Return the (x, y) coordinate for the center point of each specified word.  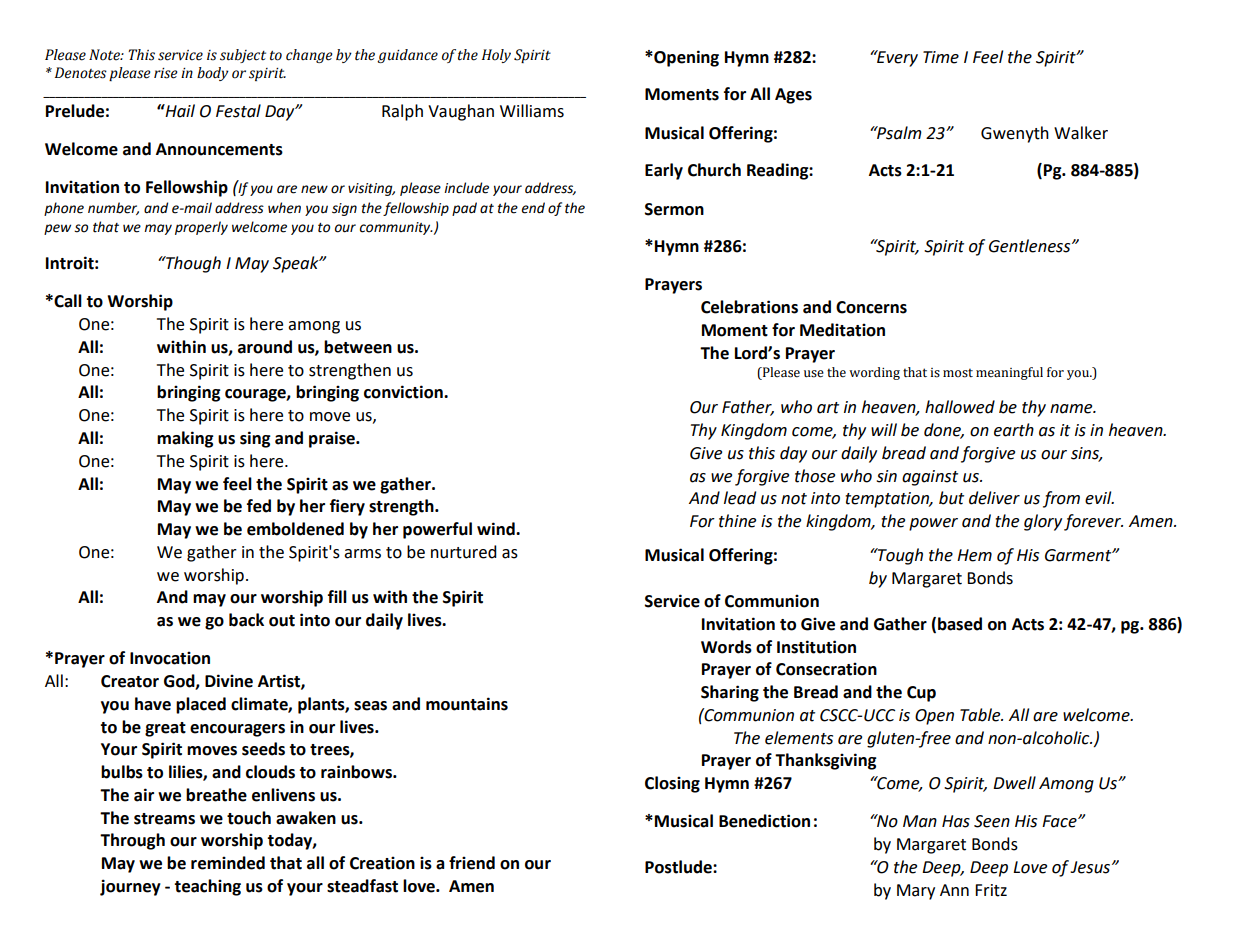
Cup (921, 694)
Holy (496, 56)
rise (166, 73)
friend (472, 863)
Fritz (991, 890)
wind (497, 529)
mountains (467, 704)
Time (941, 57)
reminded (228, 863)
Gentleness (1031, 246)
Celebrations (749, 307)
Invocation (170, 658)
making (185, 439)
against (930, 478)
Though (192, 264)
